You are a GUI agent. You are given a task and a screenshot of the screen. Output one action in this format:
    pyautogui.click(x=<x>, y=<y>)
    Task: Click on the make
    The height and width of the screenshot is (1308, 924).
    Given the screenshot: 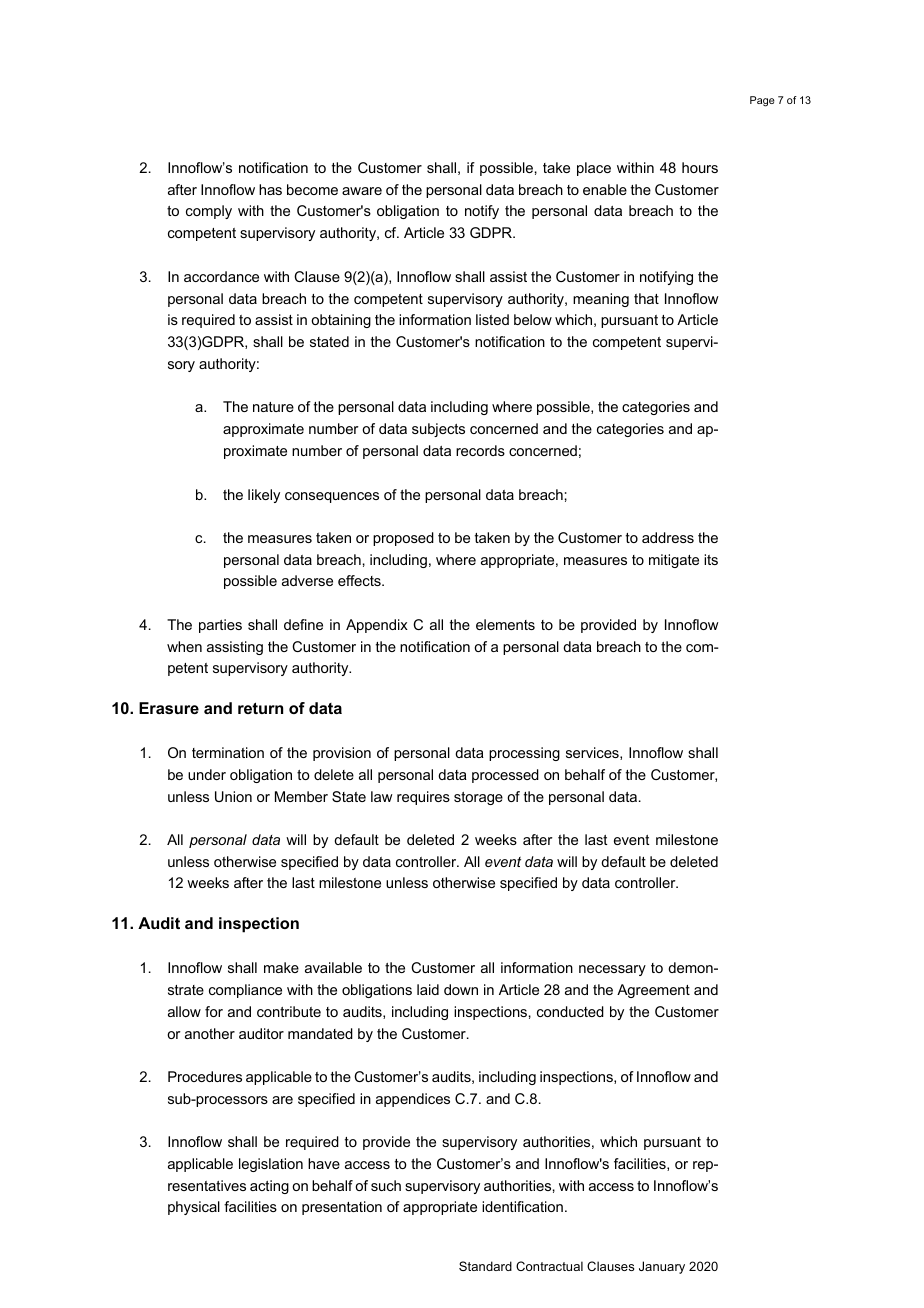 What is the action you would take?
    pyautogui.click(x=281, y=967)
